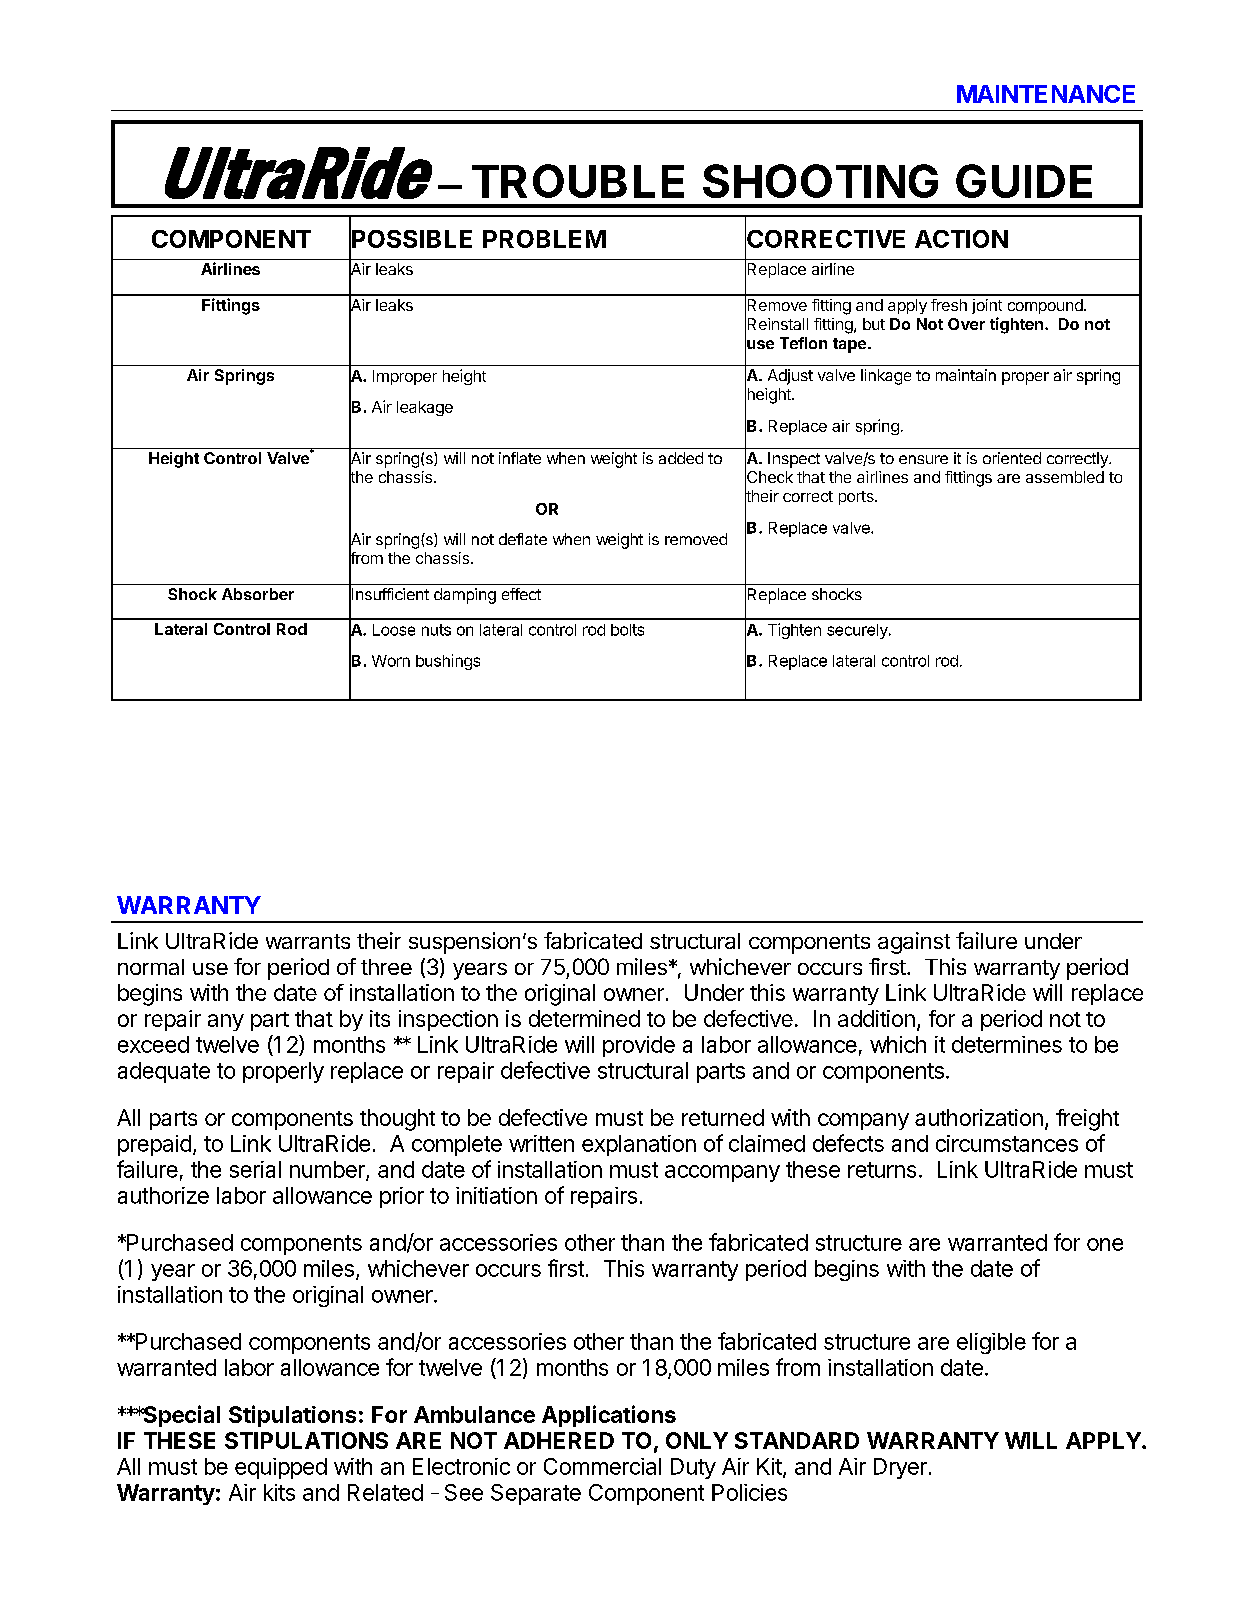 This screenshot has height=1623, width=1254. Describe the element at coordinates (308, 941) in the screenshot. I see `warrants` at that location.
